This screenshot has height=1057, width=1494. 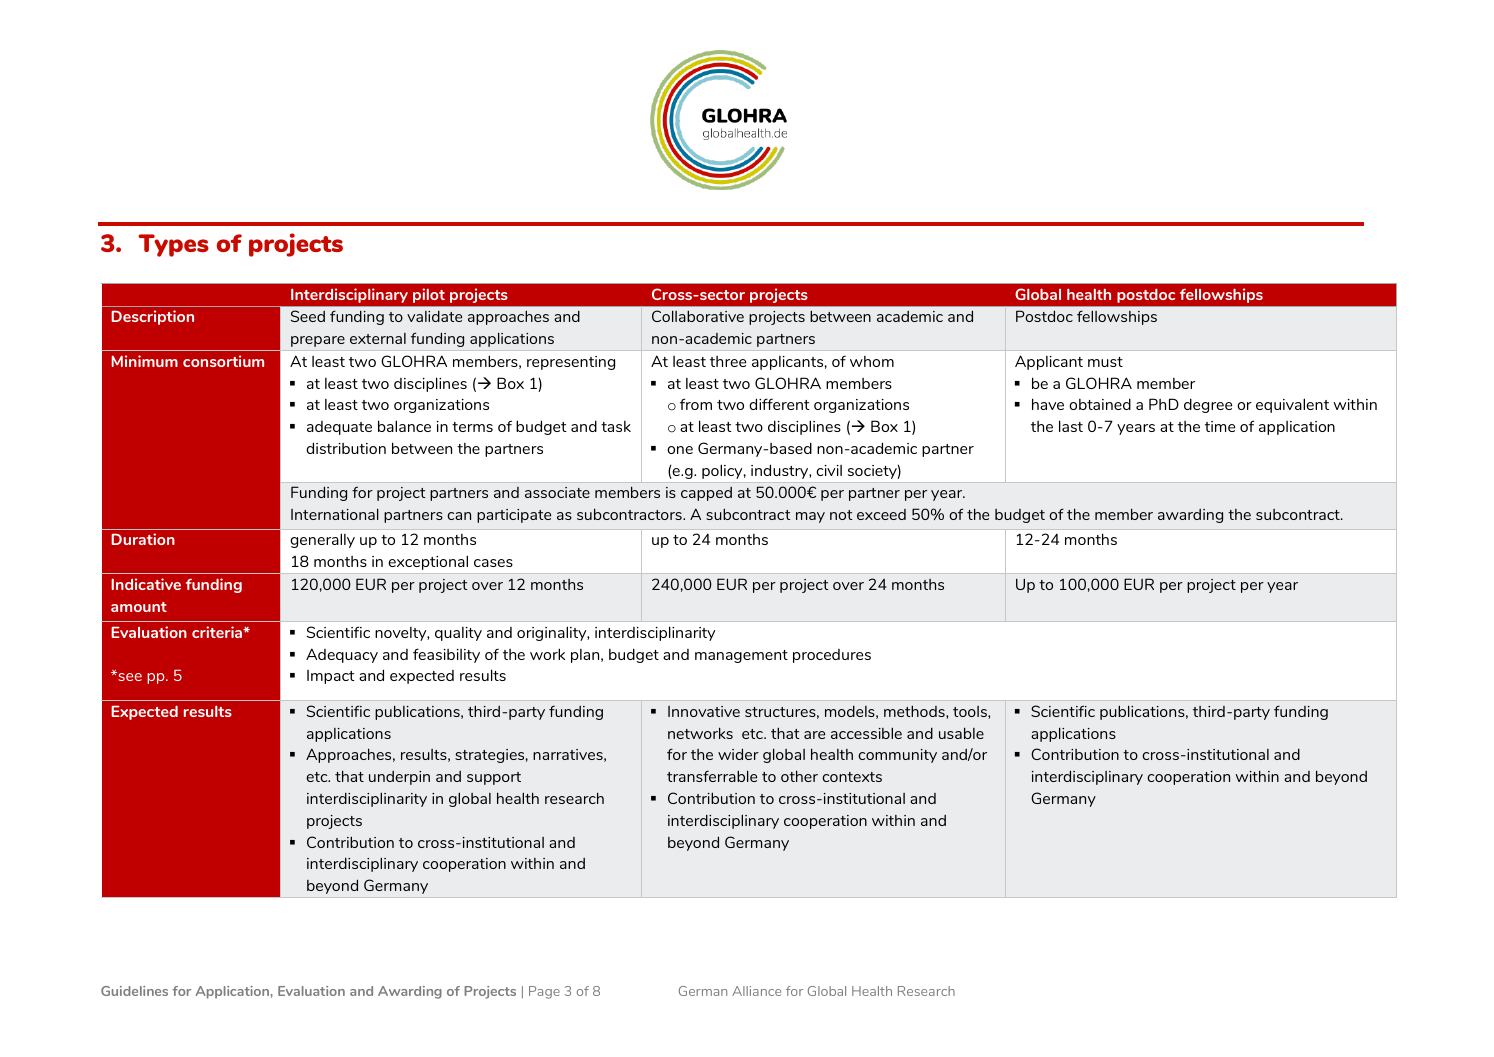 I want to click on distribution, so click(x=346, y=448).
